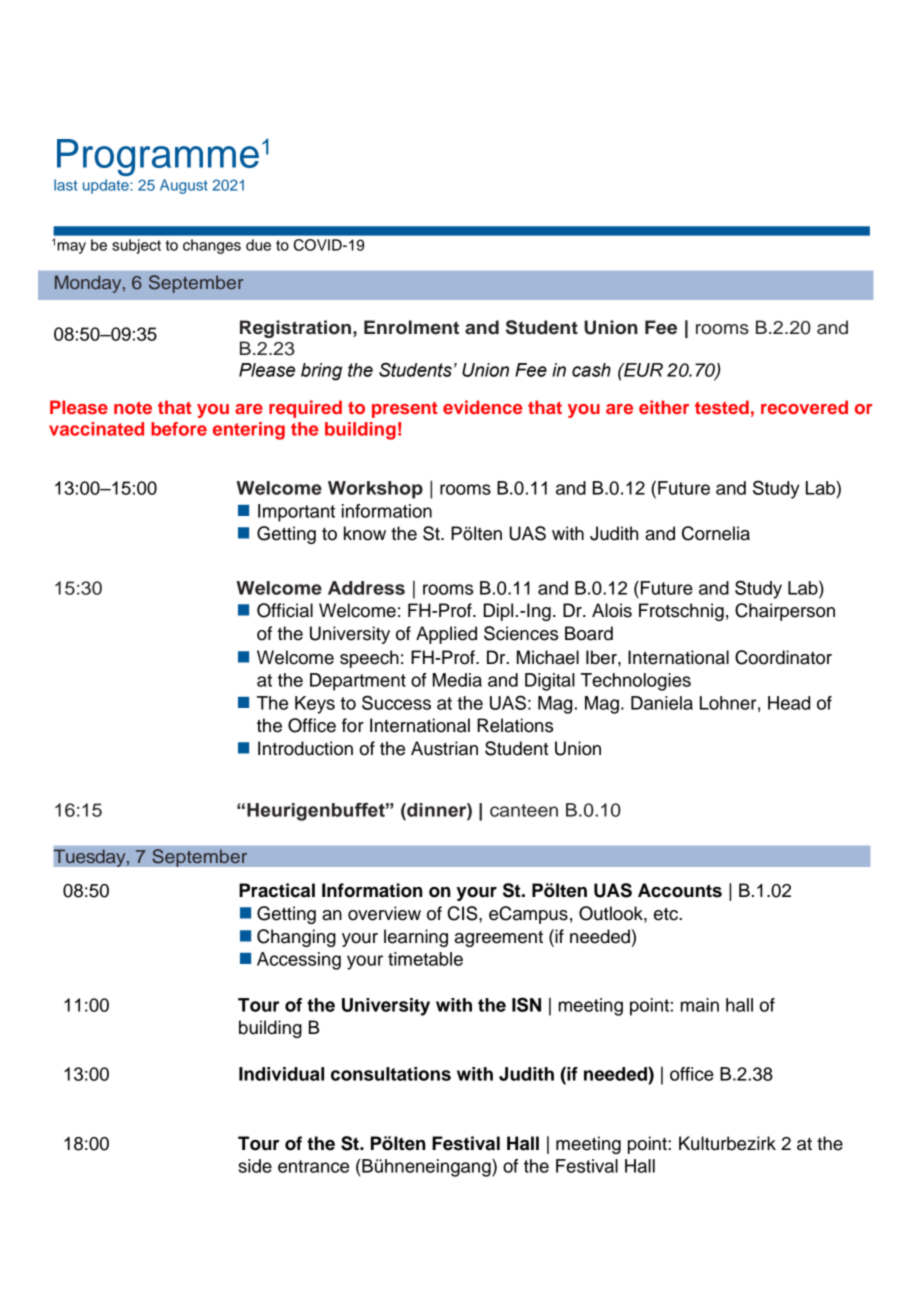 This screenshot has width=924, height=1307. Describe the element at coordinates (179, 429) in the screenshot. I see `before` at that location.
